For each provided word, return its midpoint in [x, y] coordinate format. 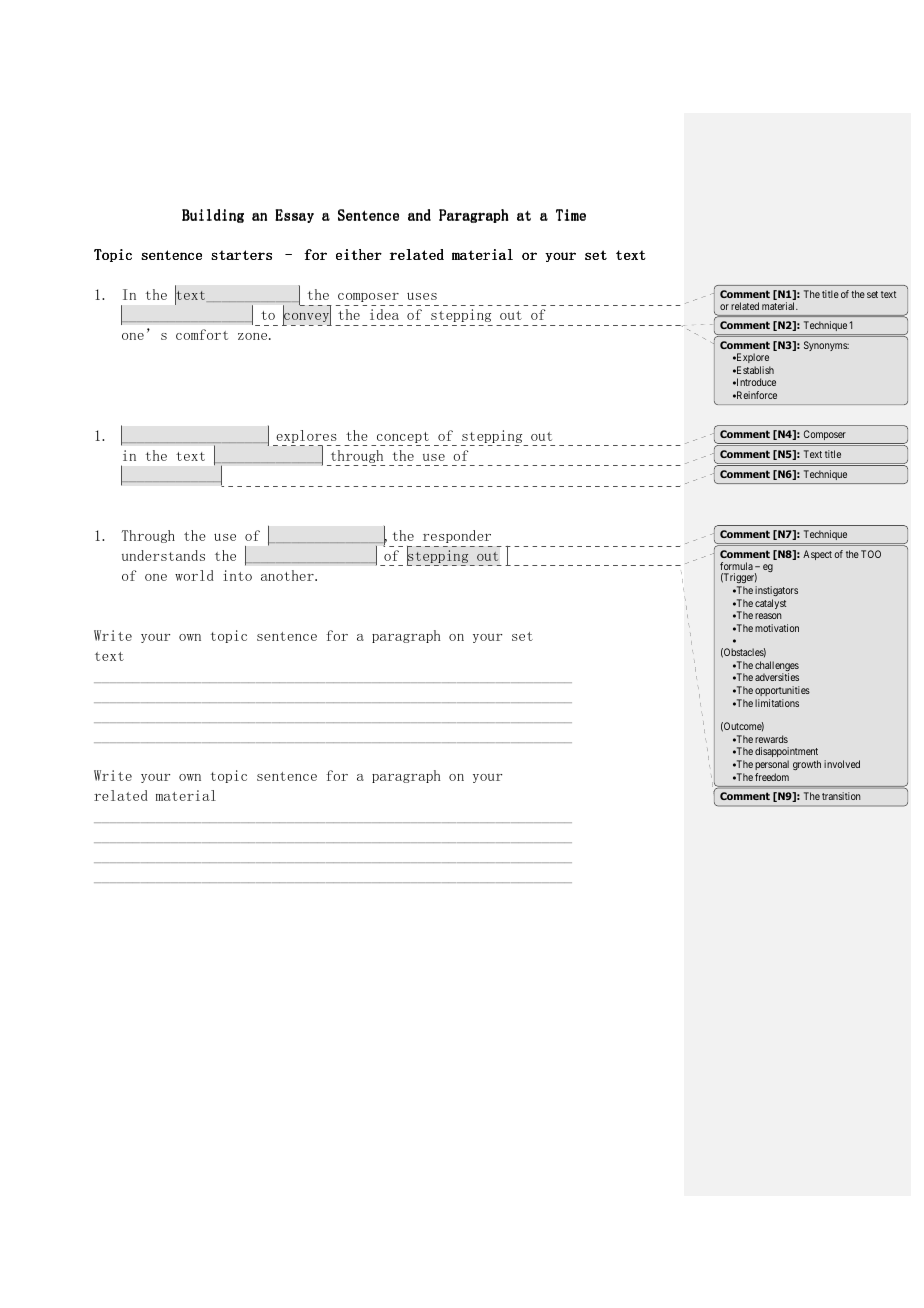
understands [163, 555]
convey [307, 318]
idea [384, 314]
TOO [871, 554]
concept [403, 437]
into [237, 575]
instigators [776, 591]
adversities [777, 677]
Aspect [817, 555]
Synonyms [826, 346]
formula [736, 566]
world [194, 575]
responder [457, 536]
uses [422, 296]
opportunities [782, 691]
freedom [772, 777]
